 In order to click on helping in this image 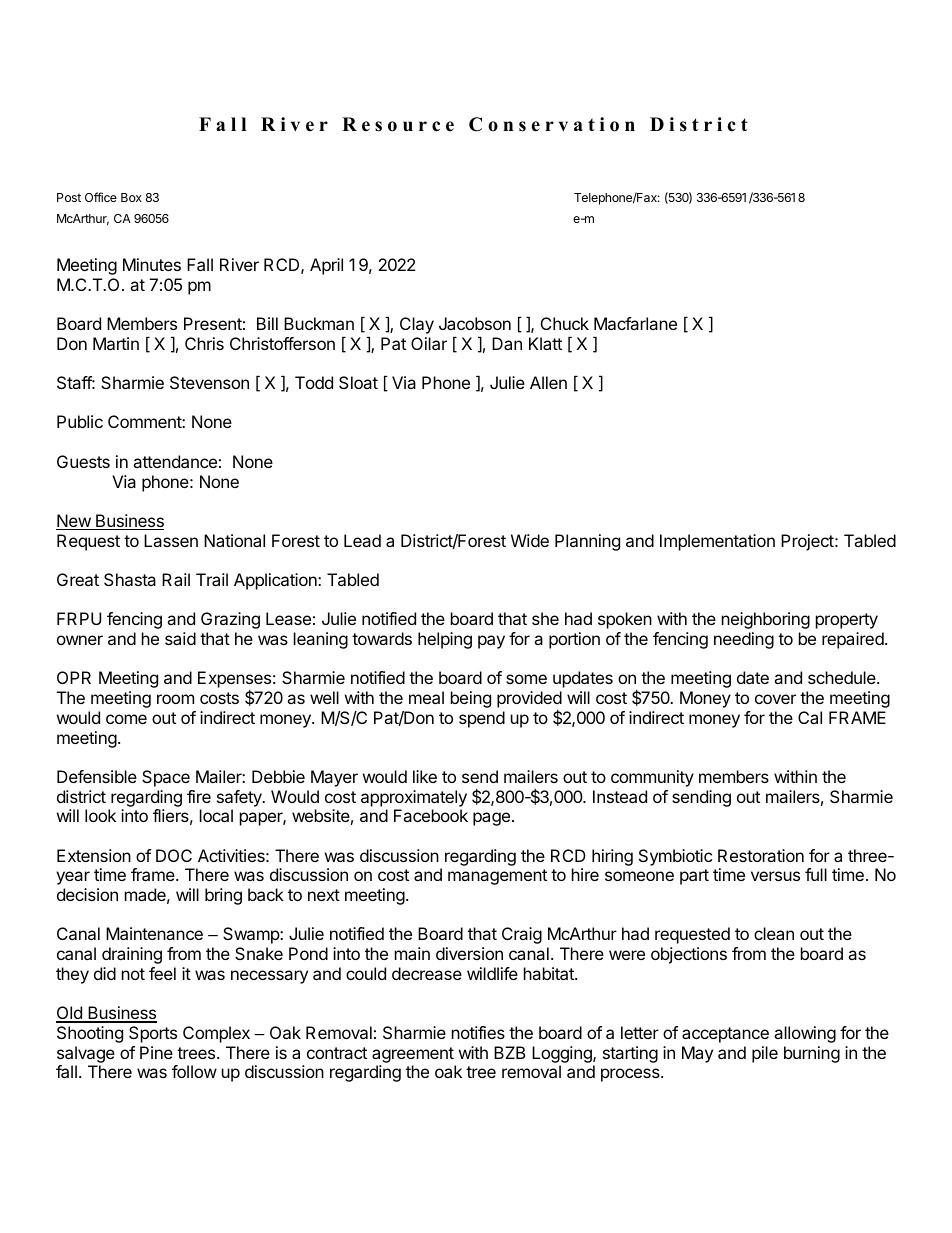, I will do `click(445, 640)`.
